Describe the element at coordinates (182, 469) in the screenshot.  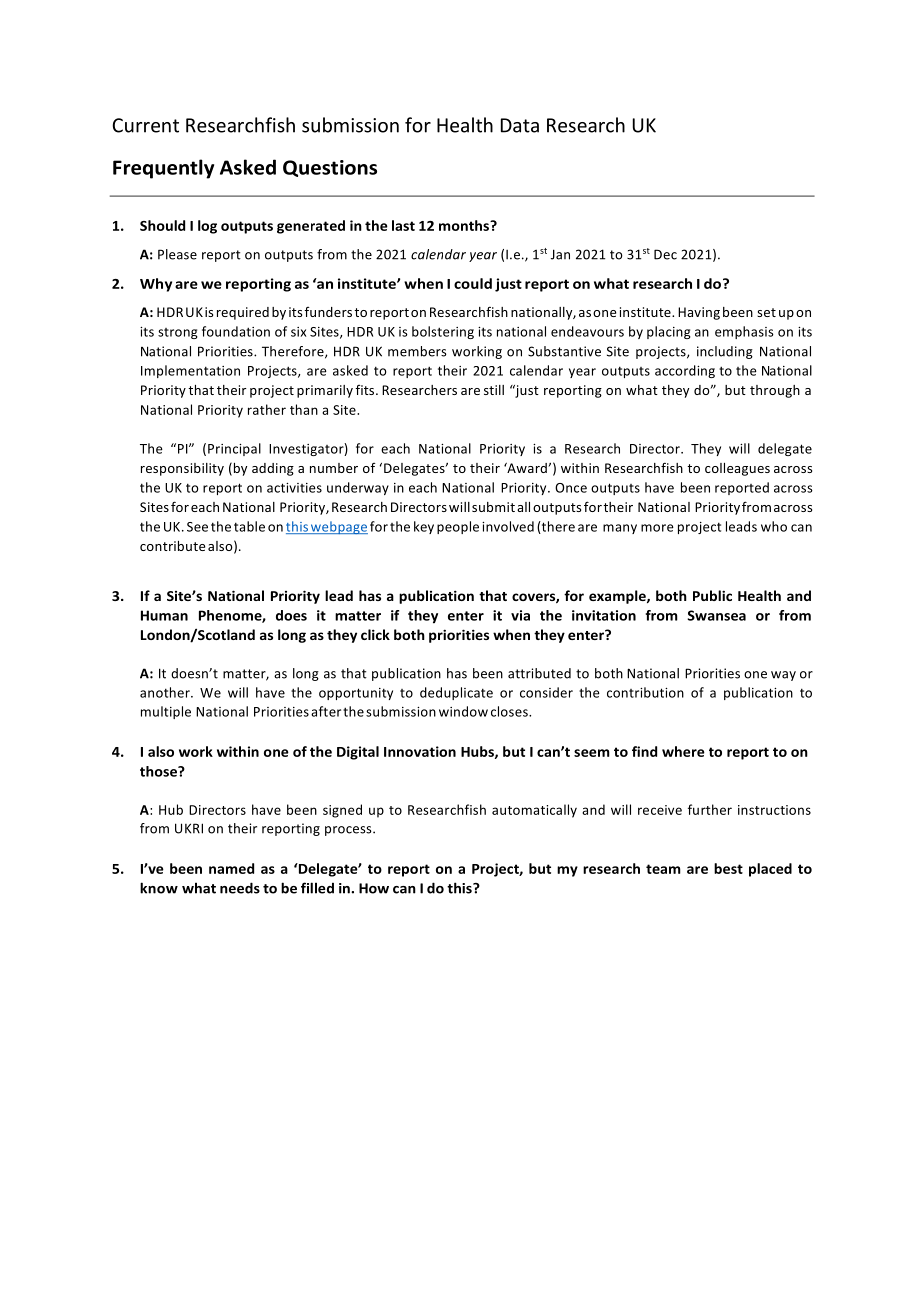
I see `responsibility` at that location.
